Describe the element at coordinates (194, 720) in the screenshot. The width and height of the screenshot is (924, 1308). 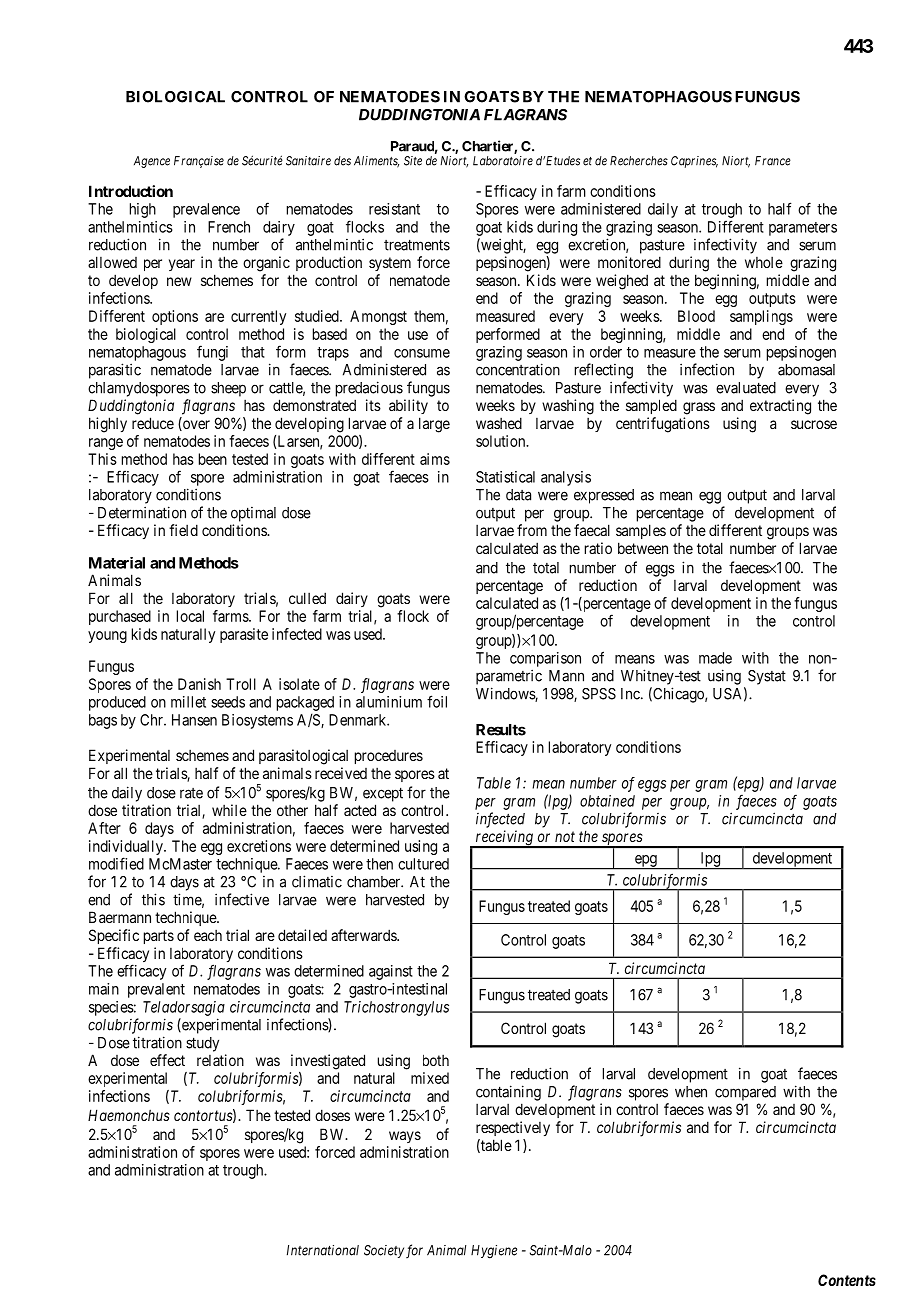
I see `Hansen` at that location.
